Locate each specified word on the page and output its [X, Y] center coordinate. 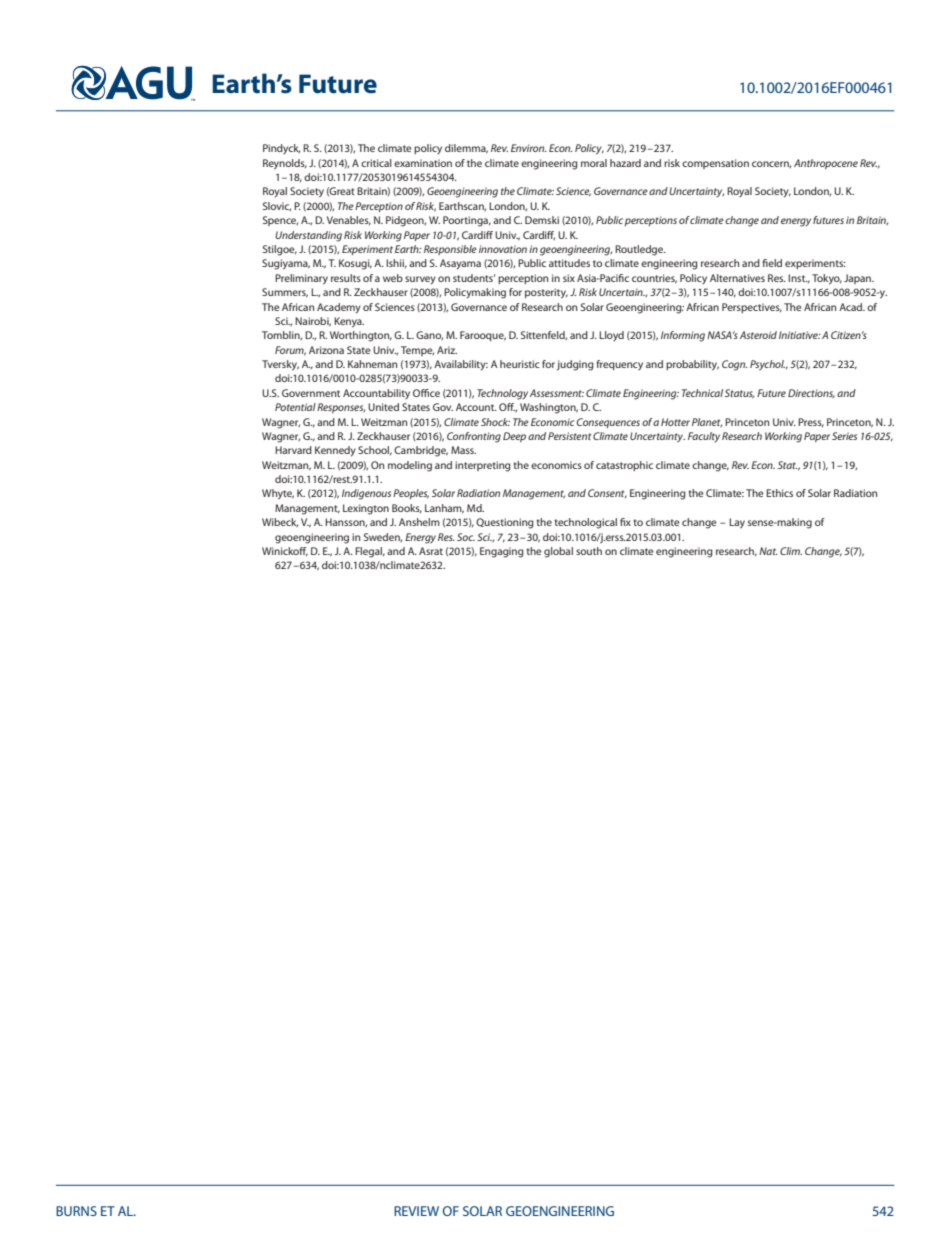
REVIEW [416, 1211]
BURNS [76, 1211]
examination [423, 163]
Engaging [502, 552]
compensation [715, 164]
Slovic [277, 206]
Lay [737, 523]
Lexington [366, 509]
